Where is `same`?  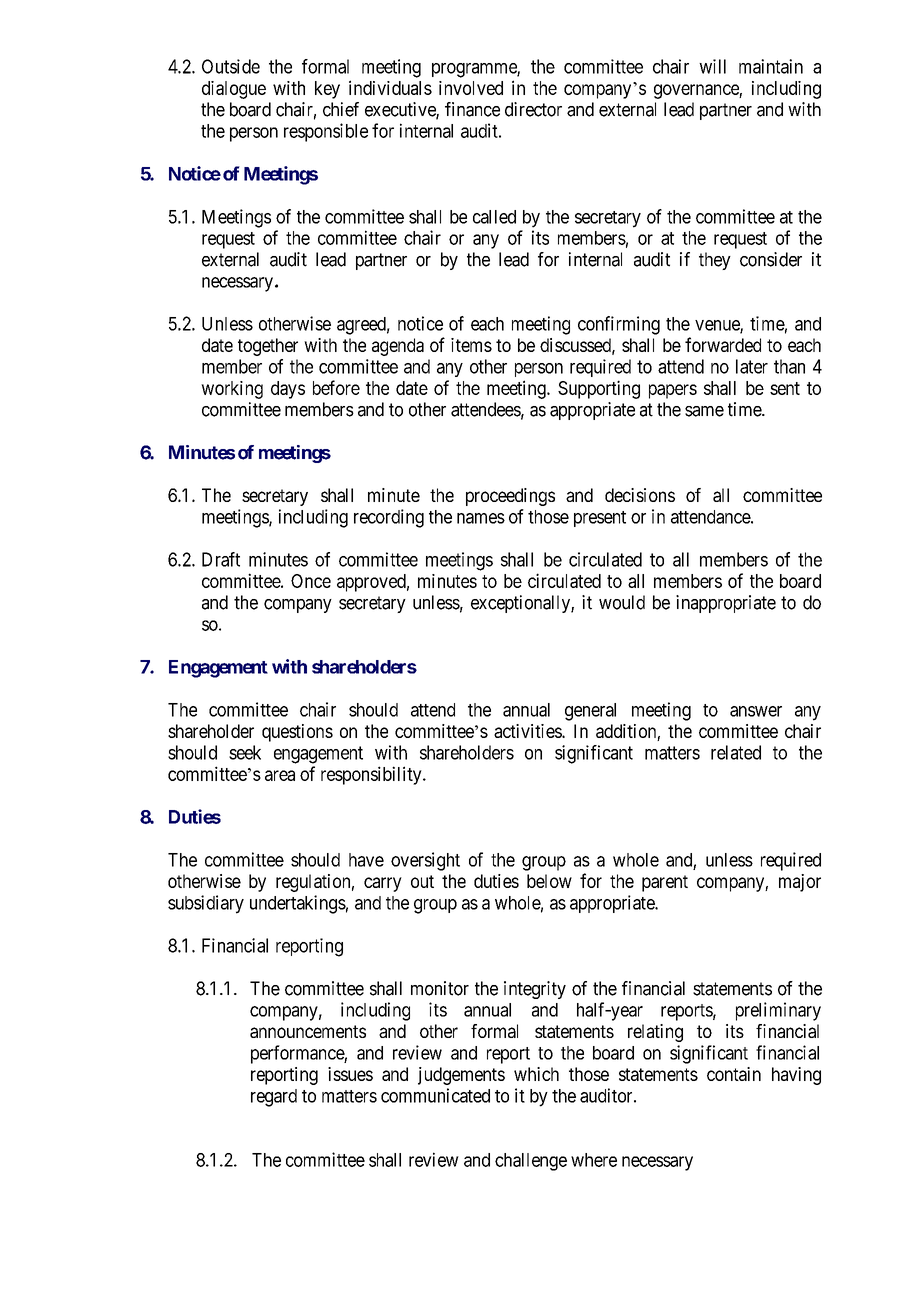
same is located at coordinates (704, 411).
